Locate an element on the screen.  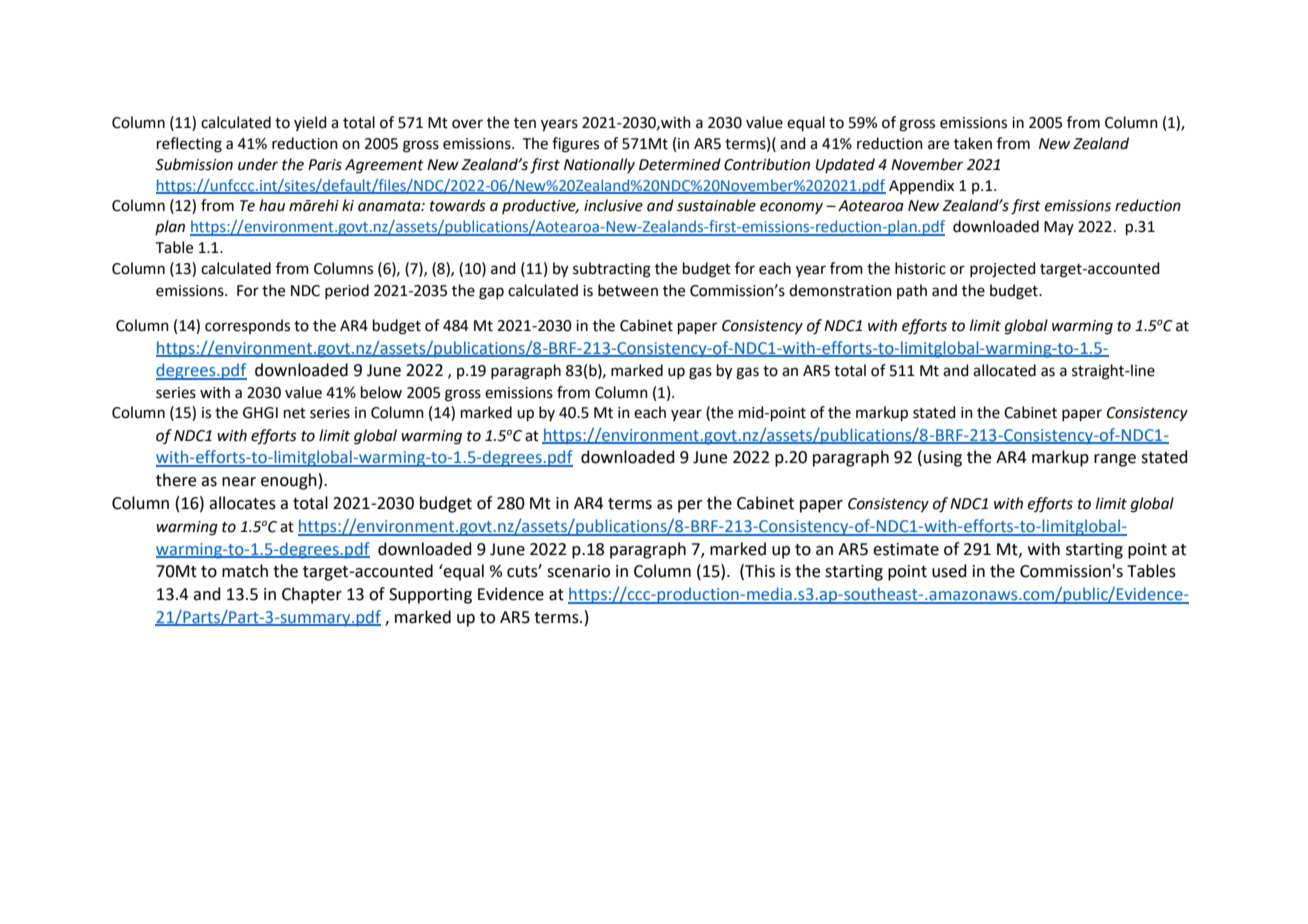
taken is located at coordinates (973, 143).
